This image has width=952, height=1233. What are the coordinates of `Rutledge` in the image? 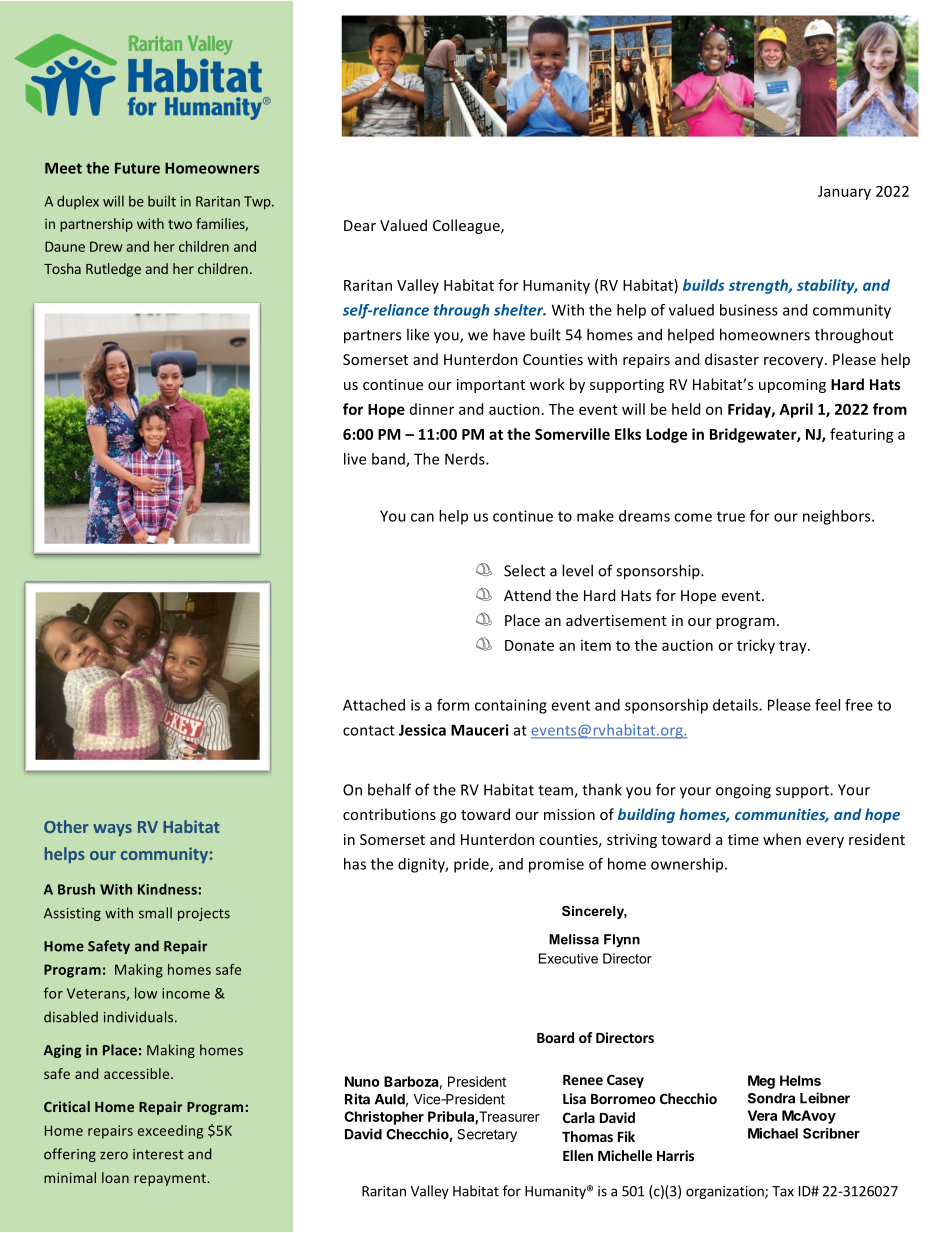 It's located at (113, 270).
